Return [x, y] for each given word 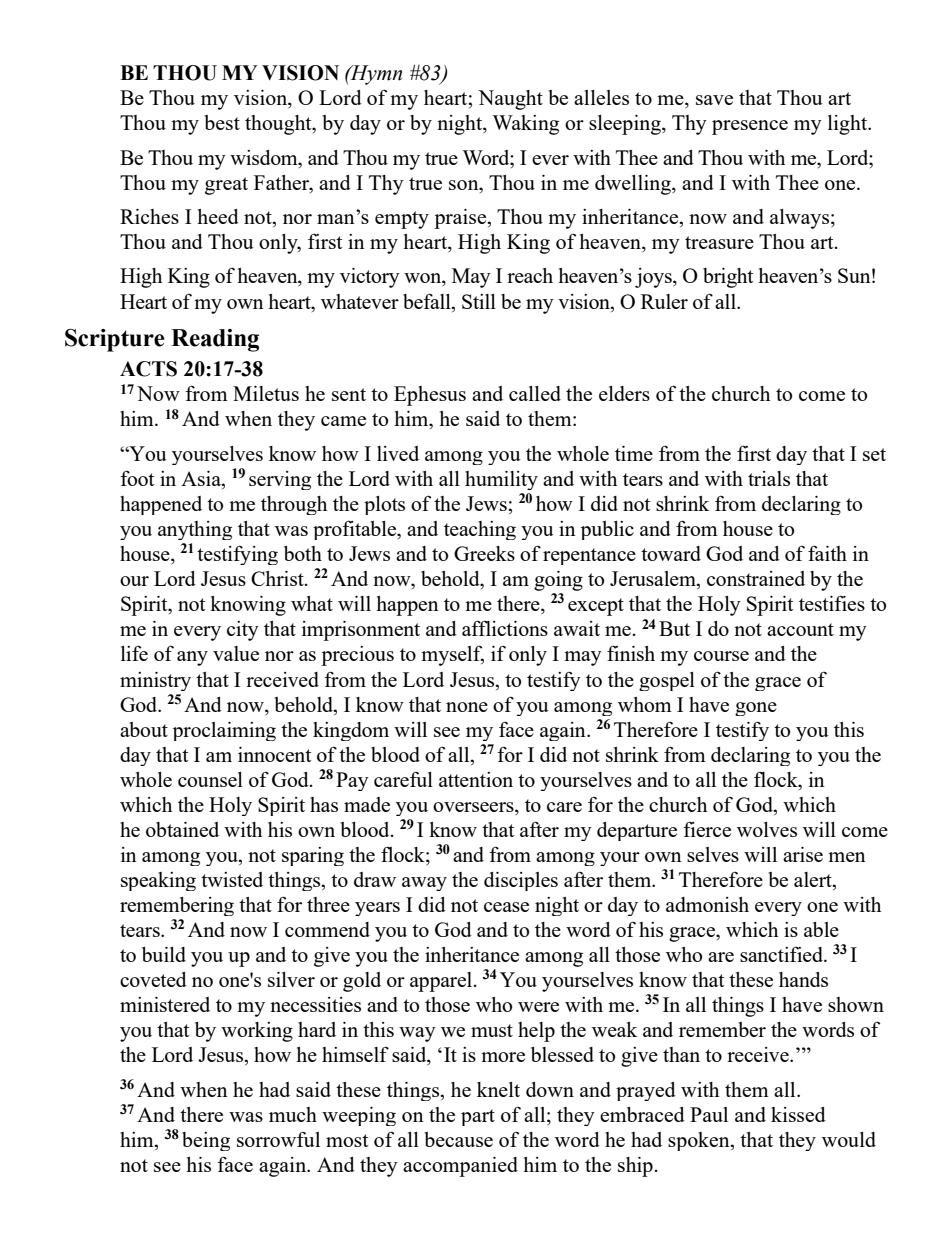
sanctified [782, 954]
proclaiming [224, 731]
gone [756, 709]
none [467, 707]
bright [728, 278]
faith [827, 553]
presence [750, 127]
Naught [510, 100]
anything [195, 530]
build [164, 954]
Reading [215, 340]
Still [479, 301]
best [222, 122]
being [206, 1141]
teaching [480, 530]
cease [506, 907]
